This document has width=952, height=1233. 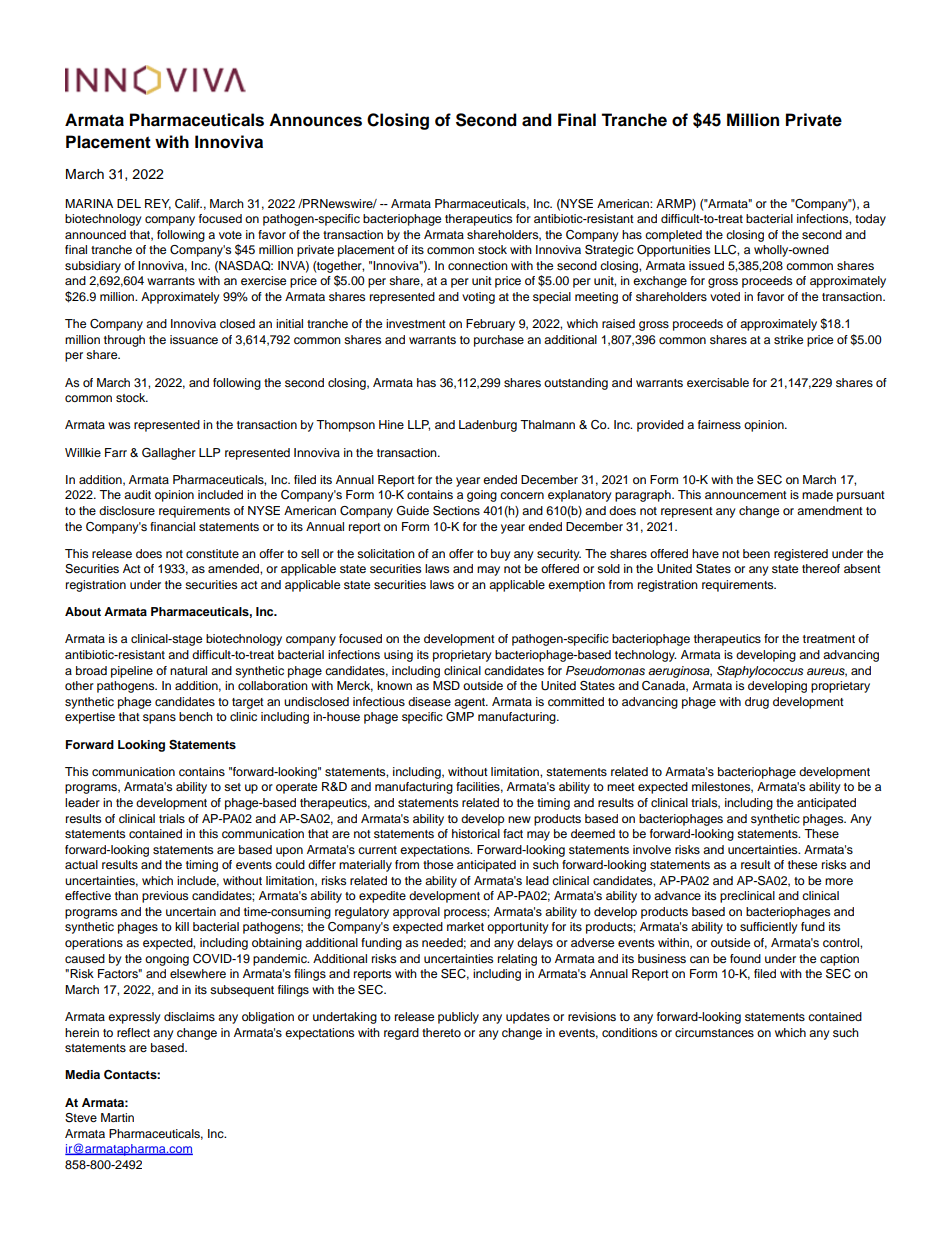 What do you see at coordinates (441, 1032) in the document?
I see `thereto` at bounding box center [441, 1032].
